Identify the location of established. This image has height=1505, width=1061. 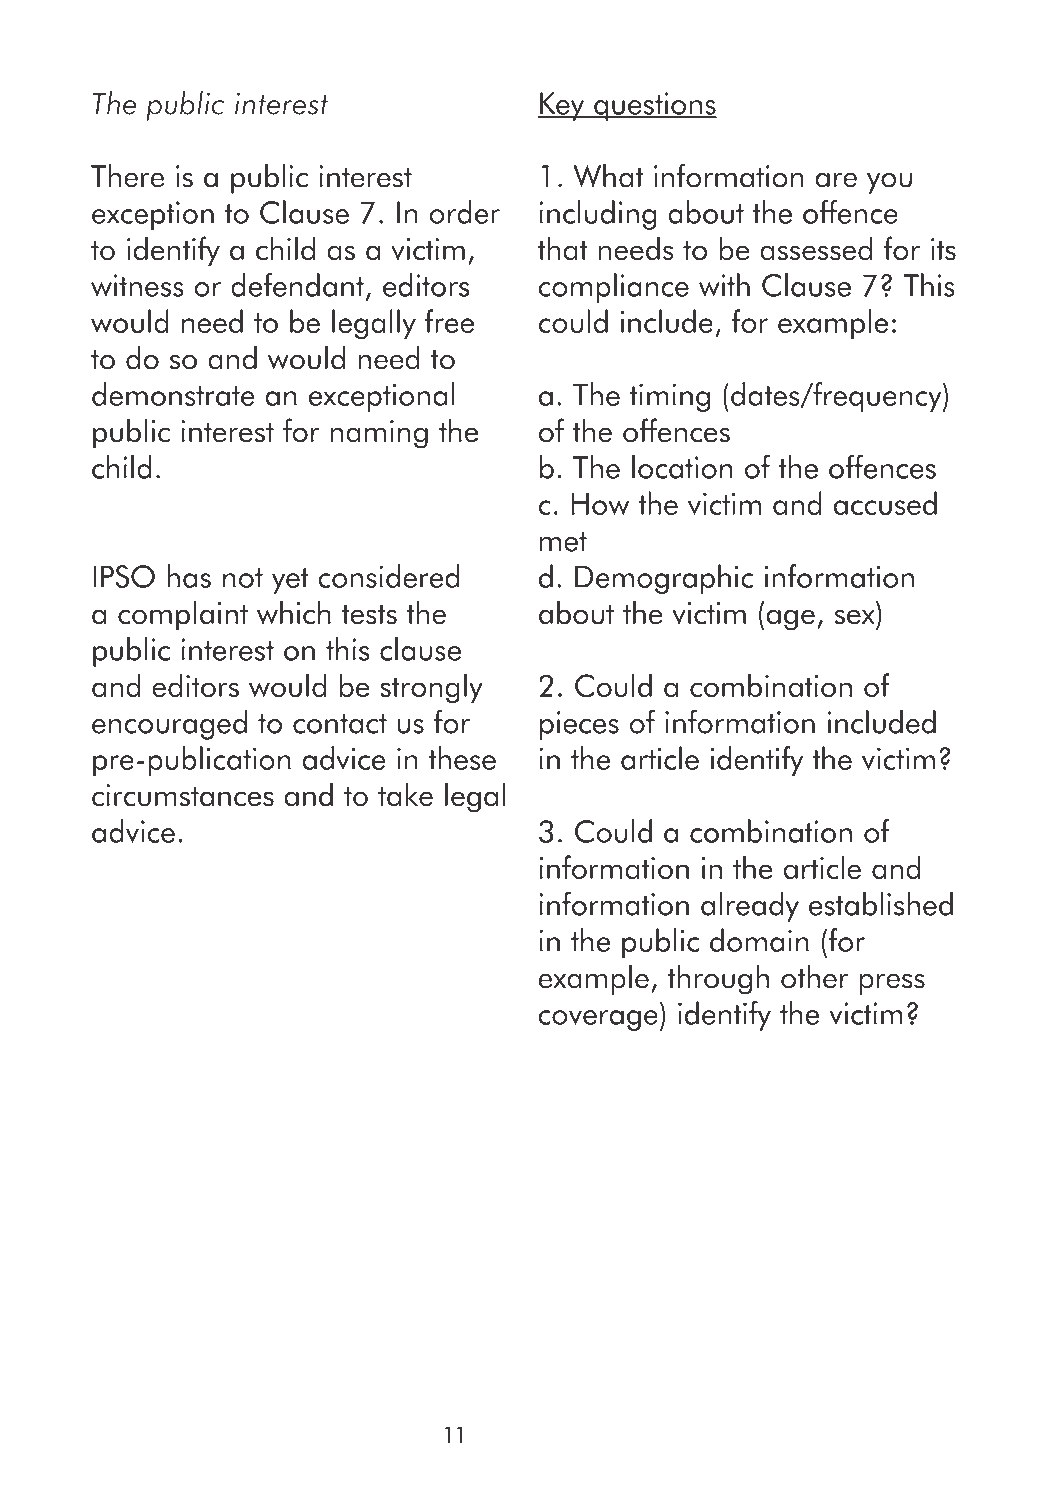
(881, 904).
